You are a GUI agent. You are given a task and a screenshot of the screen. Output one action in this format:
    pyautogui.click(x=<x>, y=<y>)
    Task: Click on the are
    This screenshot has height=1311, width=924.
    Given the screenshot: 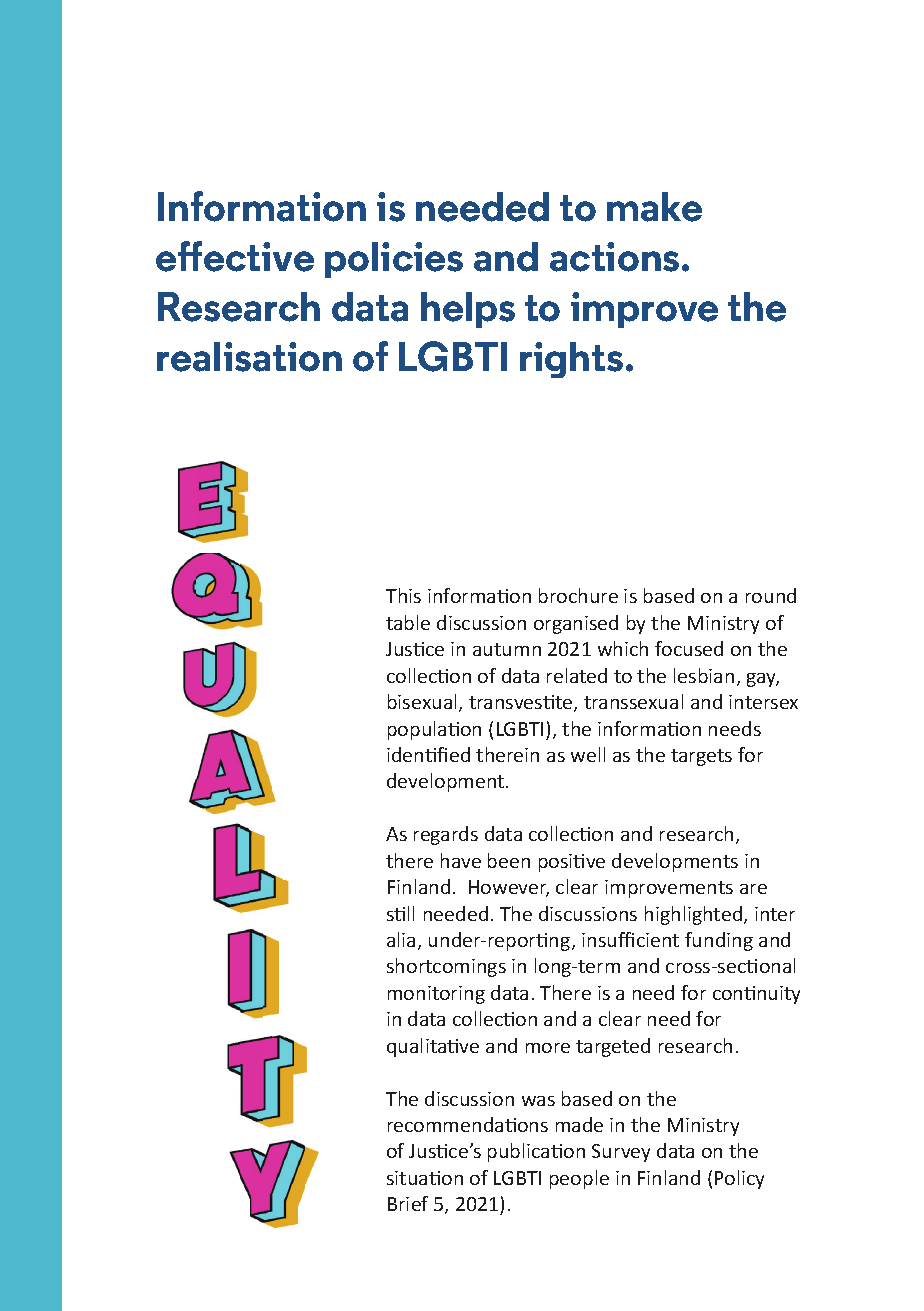 What is the action you would take?
    pyautogui.click(x=753, y=889)
